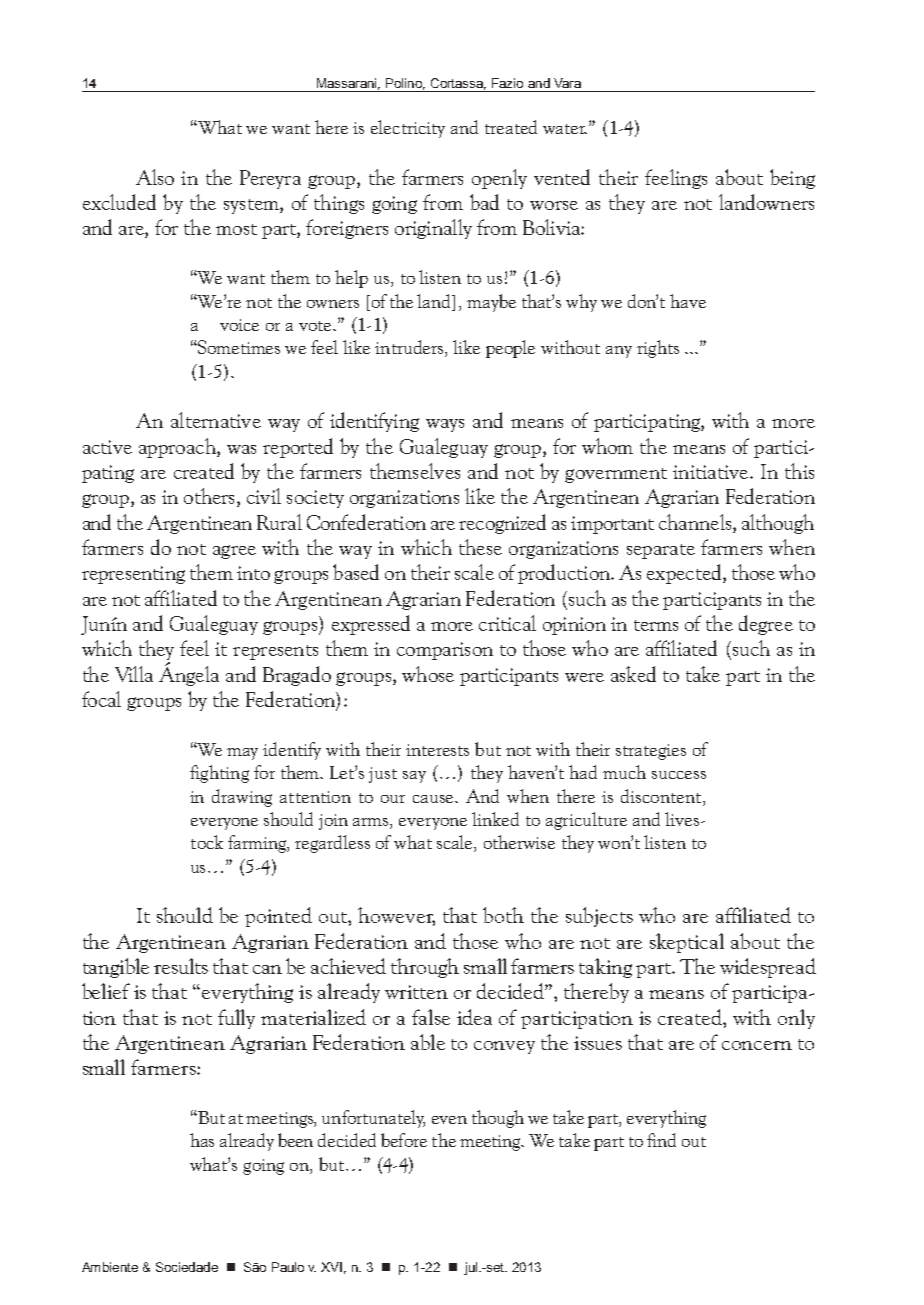 The image size is (924, 1305). What do you see at coordinates (428, 674) in the screenshot?
I see `whose` at bounding box center [428, 674].
